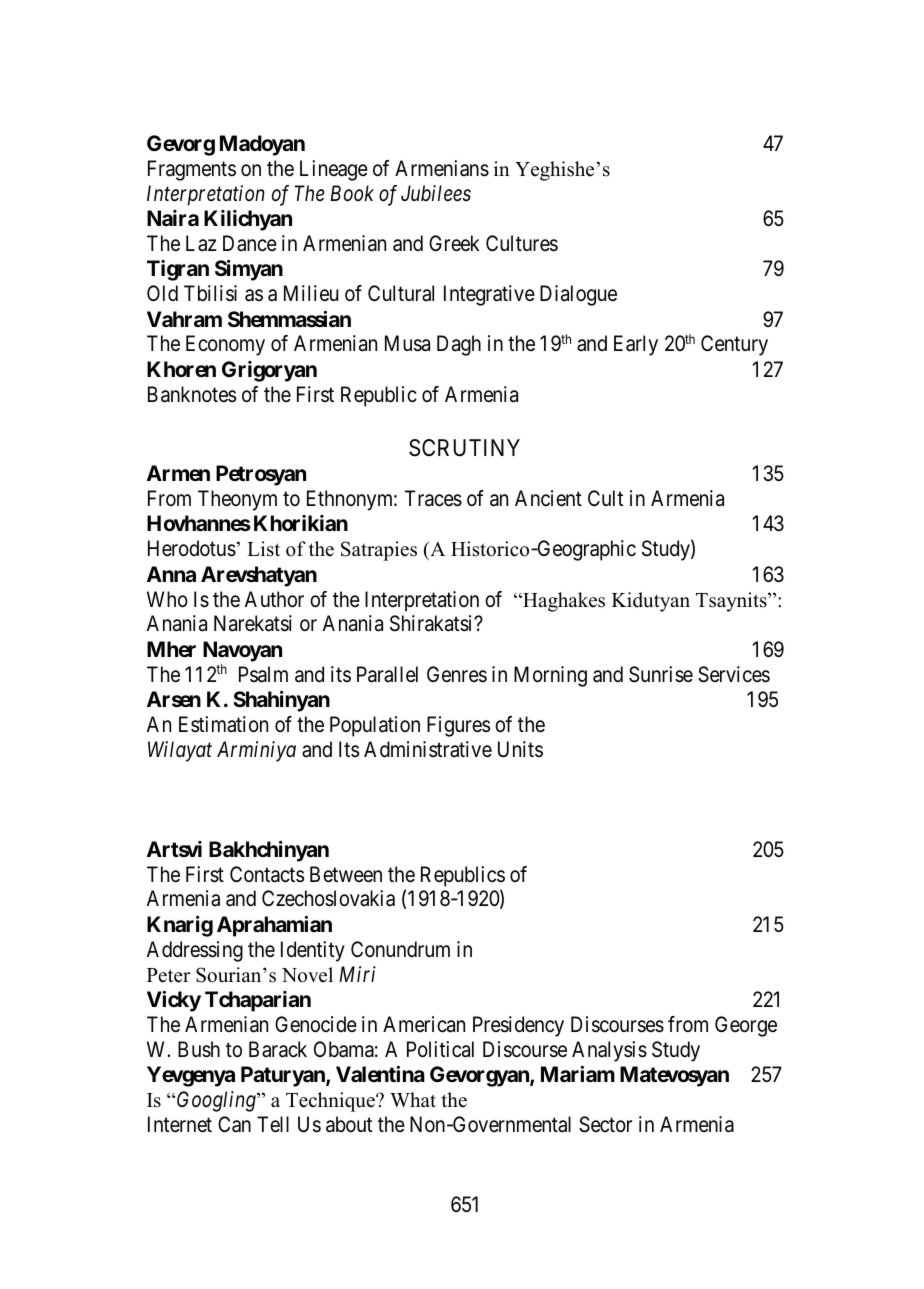 The width and height of the page is (924, 1289). Describe the element at coordinates (457, 674) in the page. I see `Genres` at that location.
